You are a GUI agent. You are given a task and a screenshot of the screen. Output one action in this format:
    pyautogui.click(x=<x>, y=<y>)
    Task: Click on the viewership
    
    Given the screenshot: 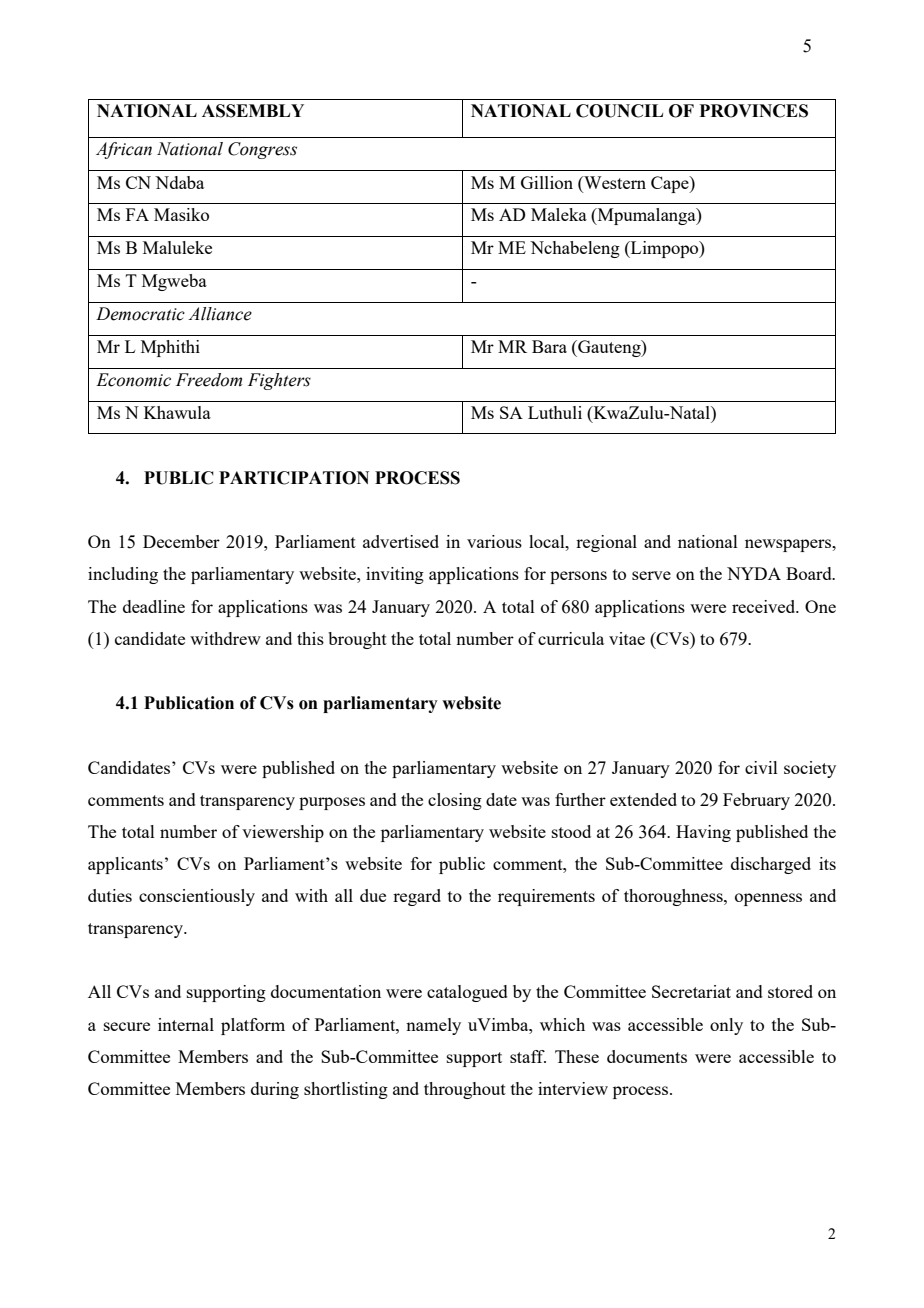 What is the action you would take?
    pyautogui.click(x=283, y=833)
